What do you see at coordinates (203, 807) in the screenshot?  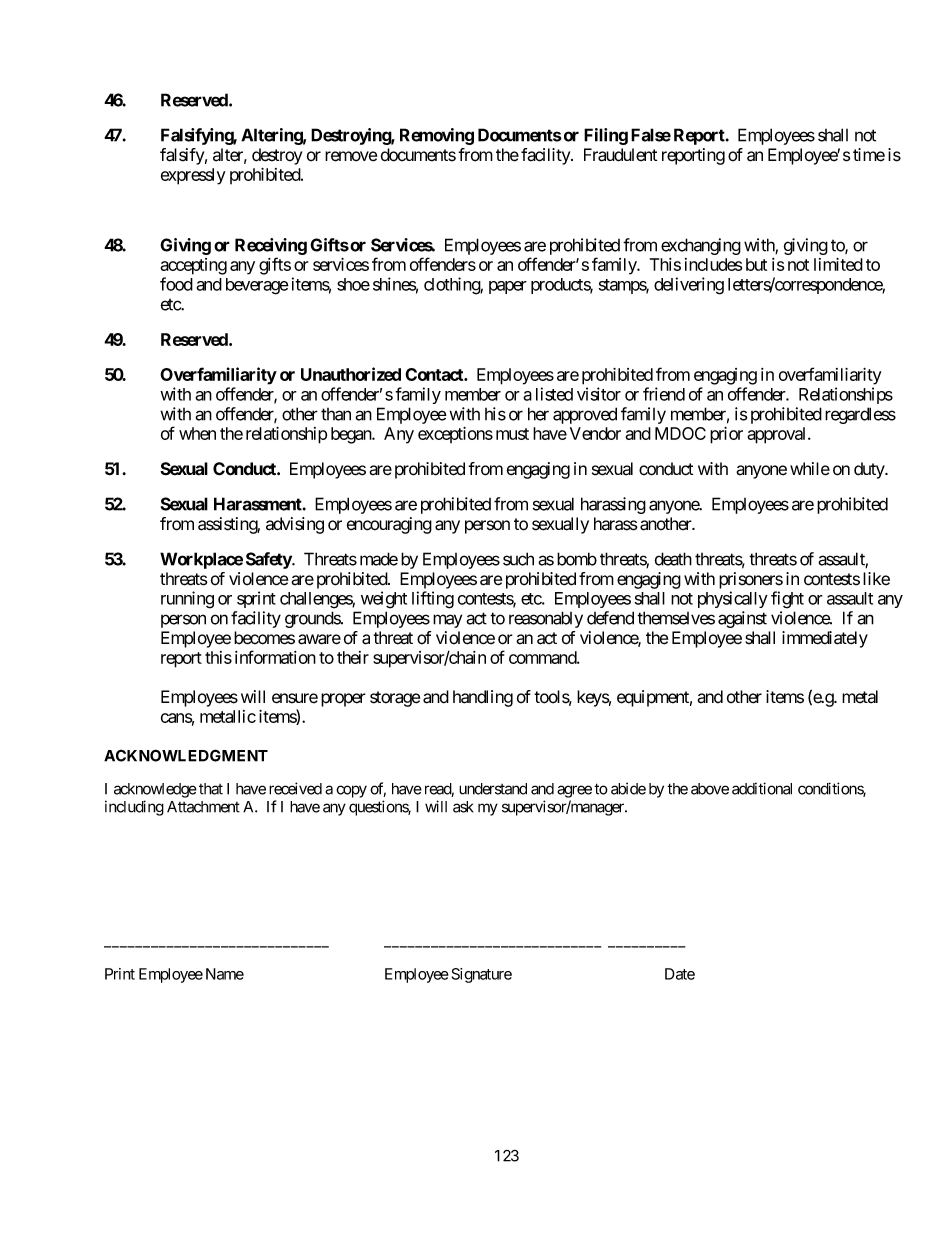 I see `Attachment` at bounding box center [203, 807].
